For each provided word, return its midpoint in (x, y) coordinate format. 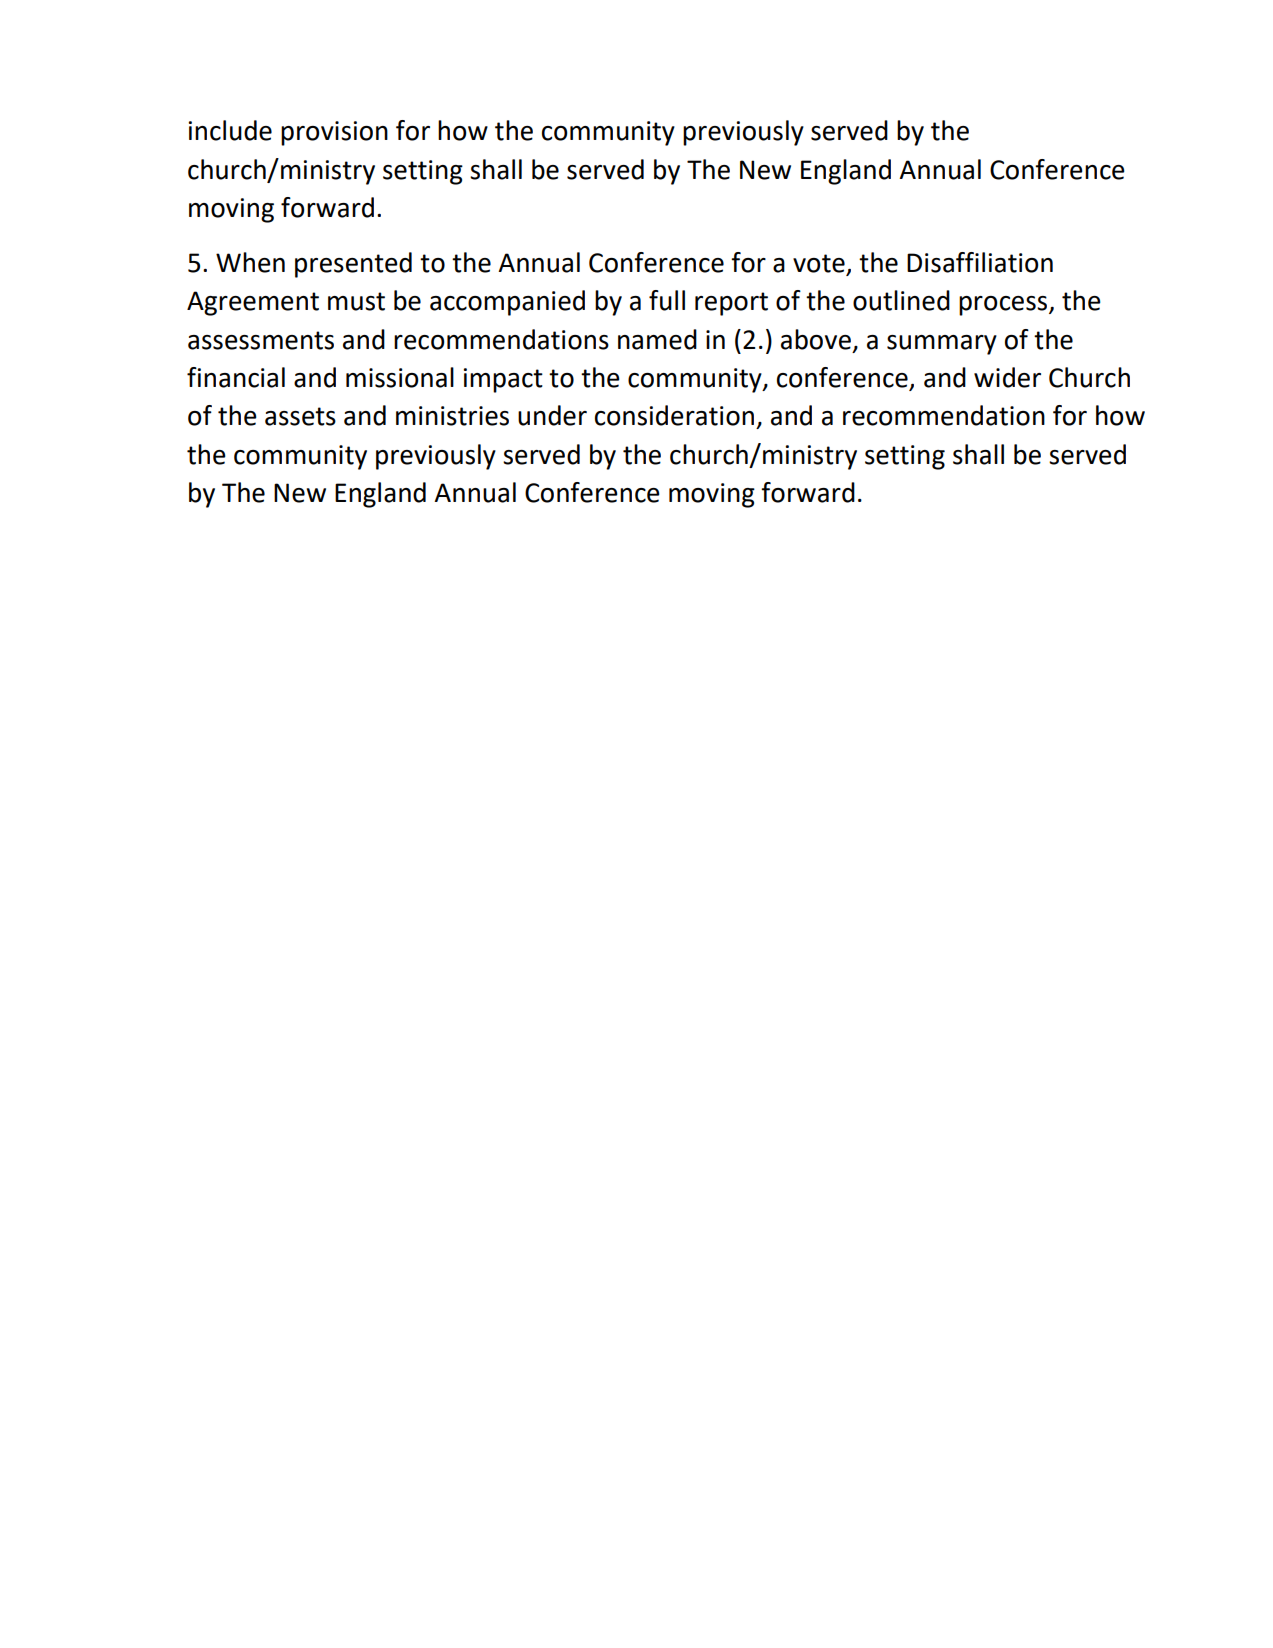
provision (334, 133)
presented (353, 265)
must (356, 301)
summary (942, 345)
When (250, 262)
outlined (901, 300)
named (657, 339)
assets (300, 416)
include (230, 130)
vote (820, 264)
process (1004, 306)
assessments (261, 340)
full (667, 300)
